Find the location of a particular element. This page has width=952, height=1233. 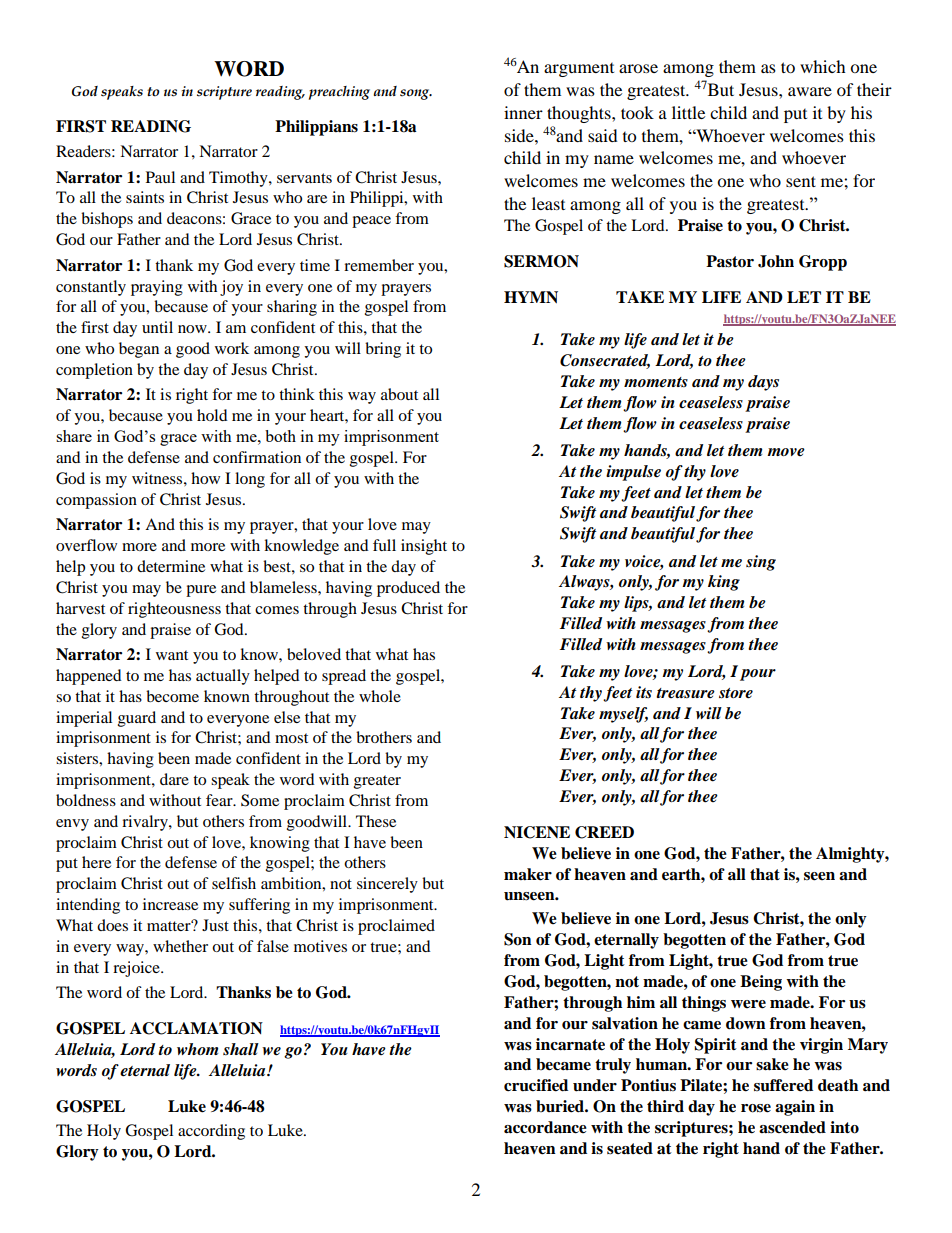

Paul is located at coordinates (160, 177).
